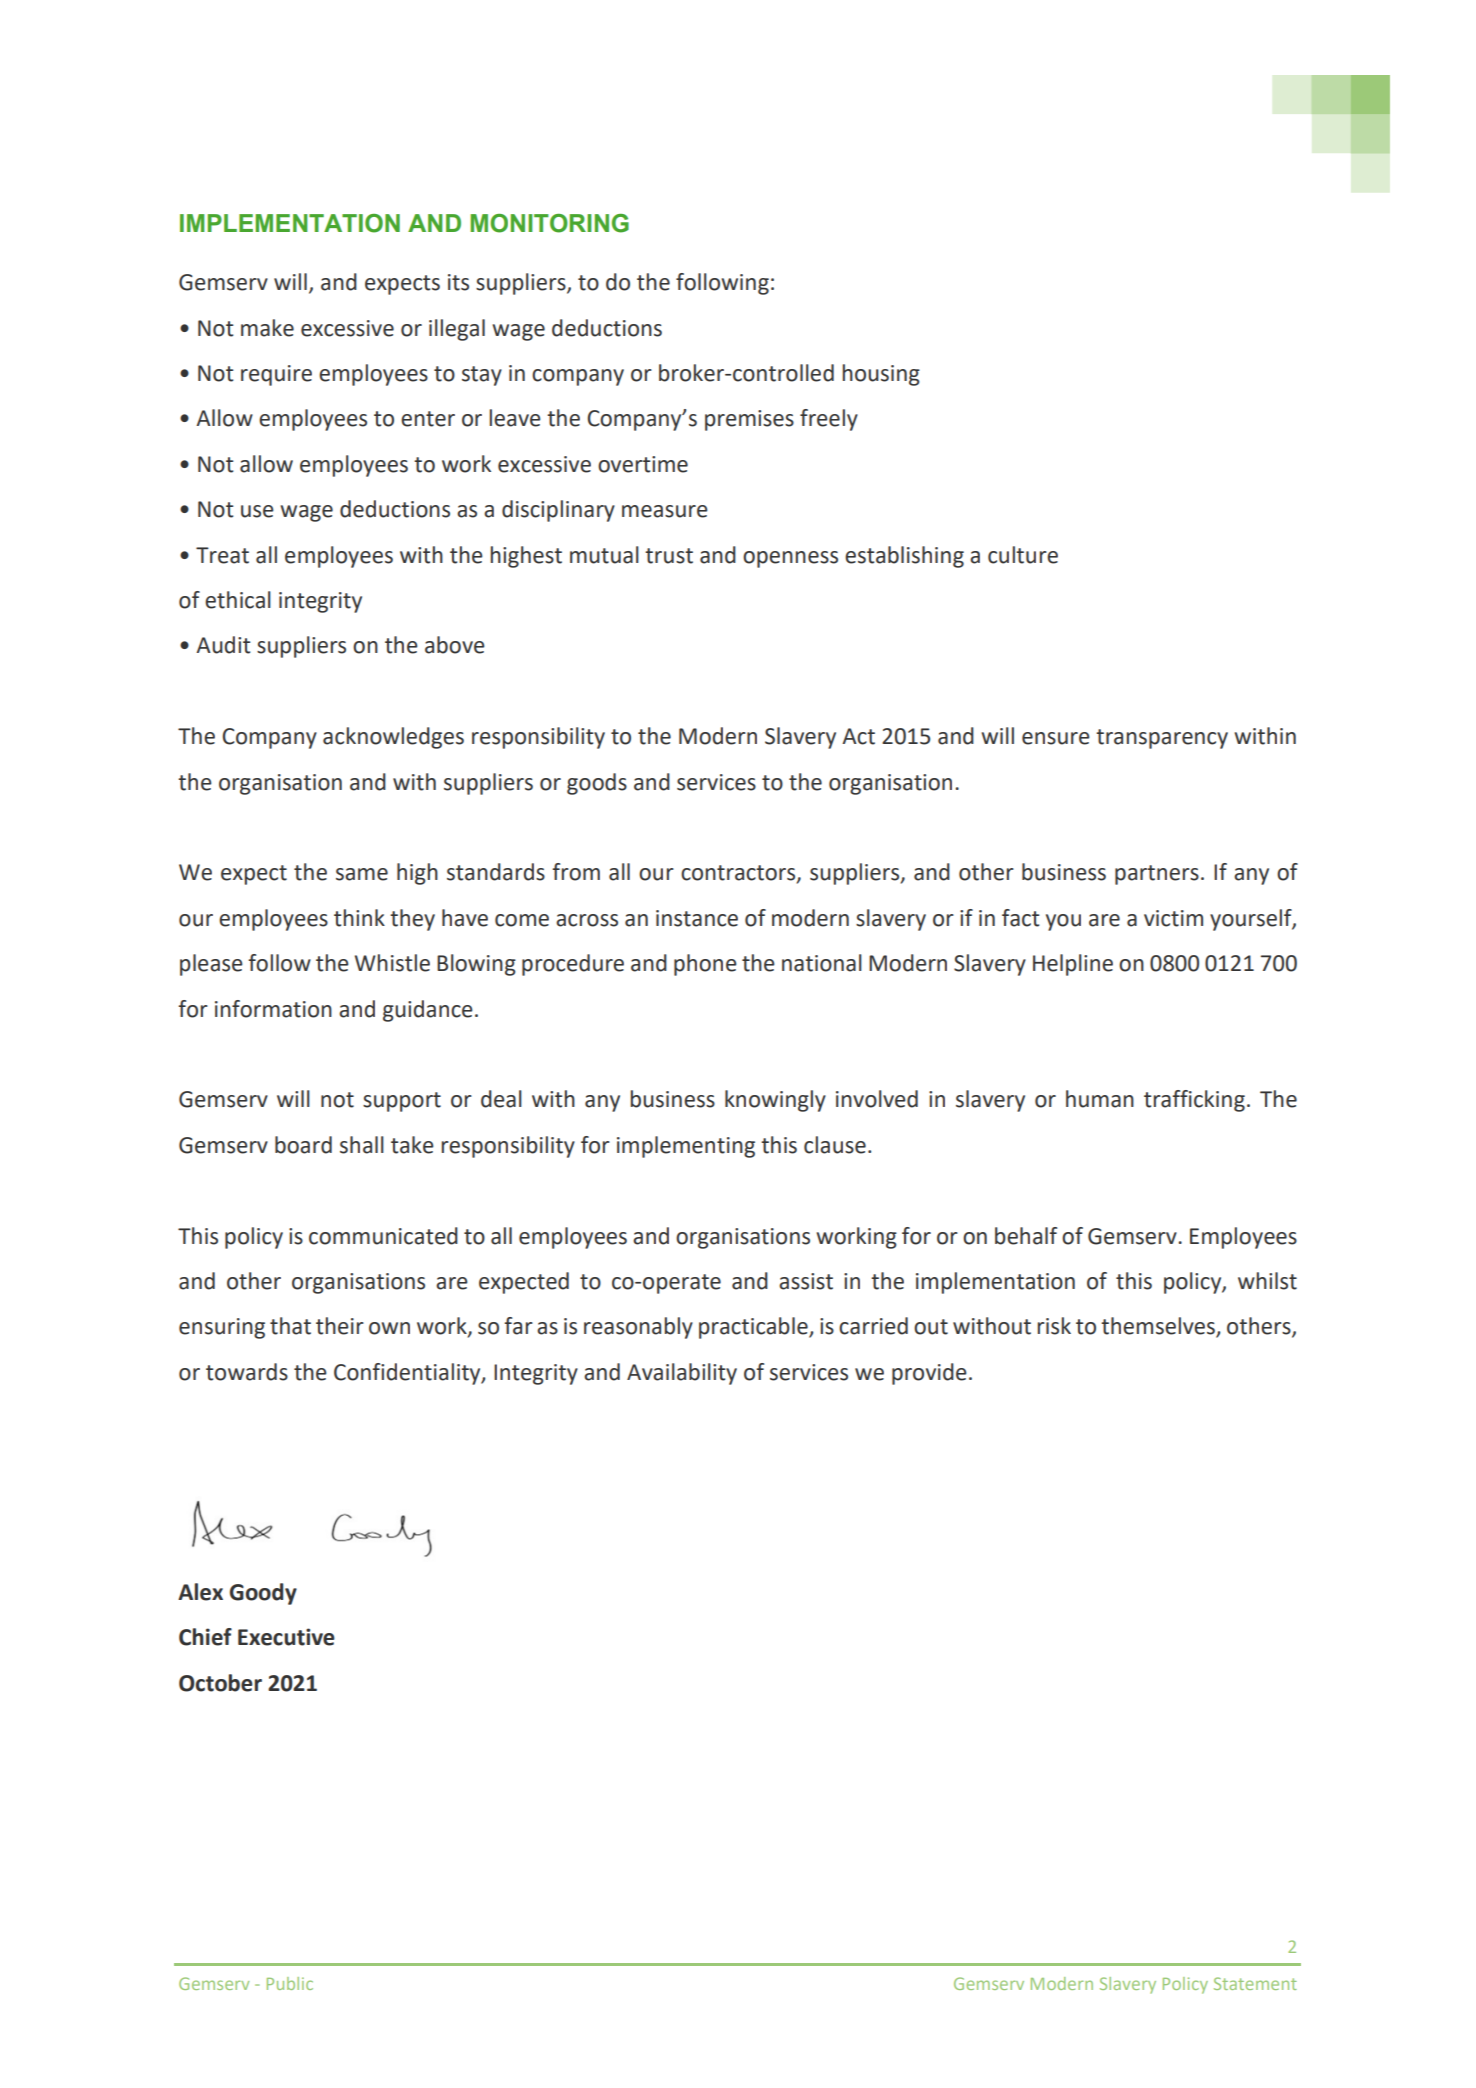  Describe the element at coordinates (267, 328) in the document. I see `make` at that location.
